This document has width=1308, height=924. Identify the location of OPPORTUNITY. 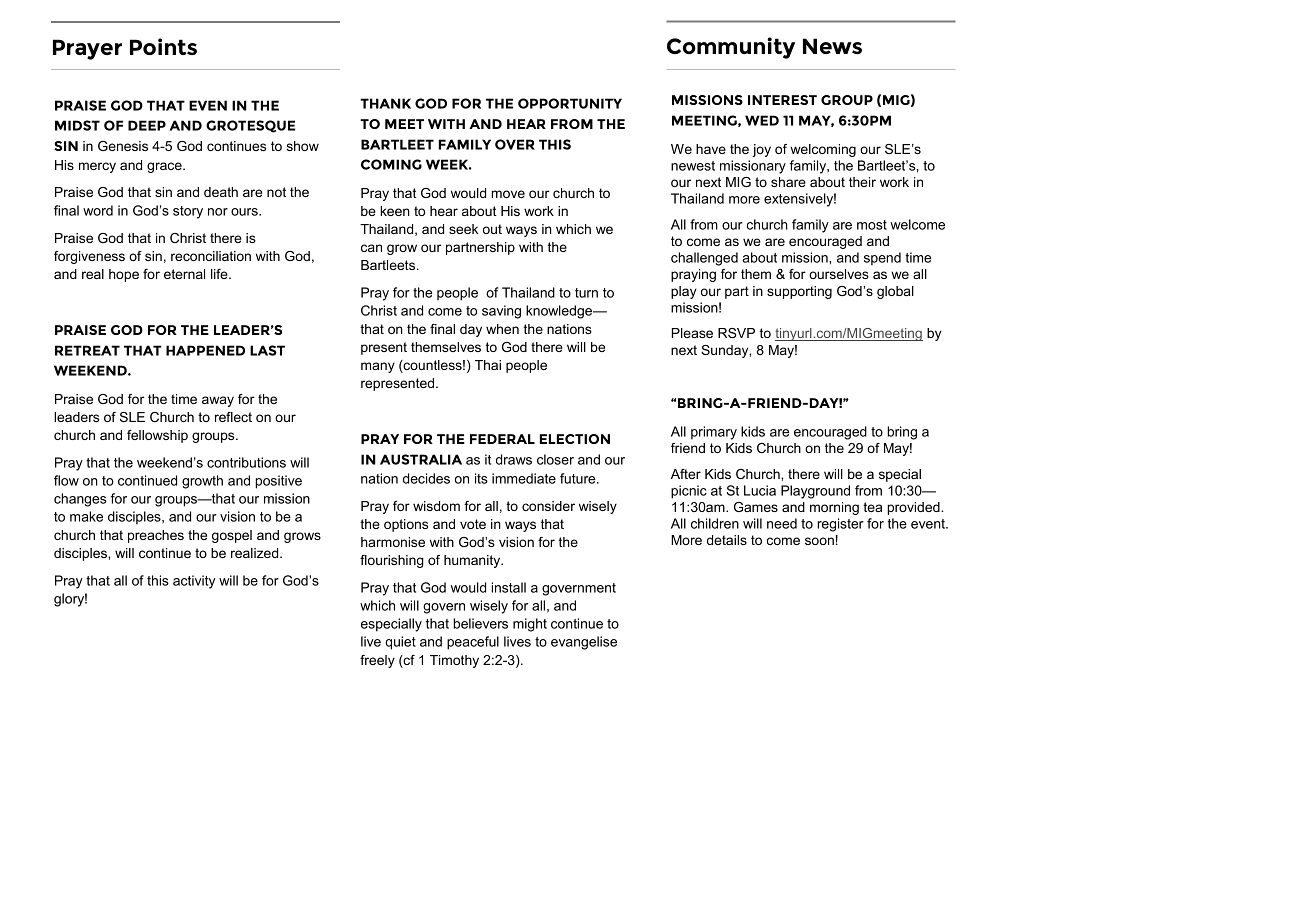
(570, 103).
